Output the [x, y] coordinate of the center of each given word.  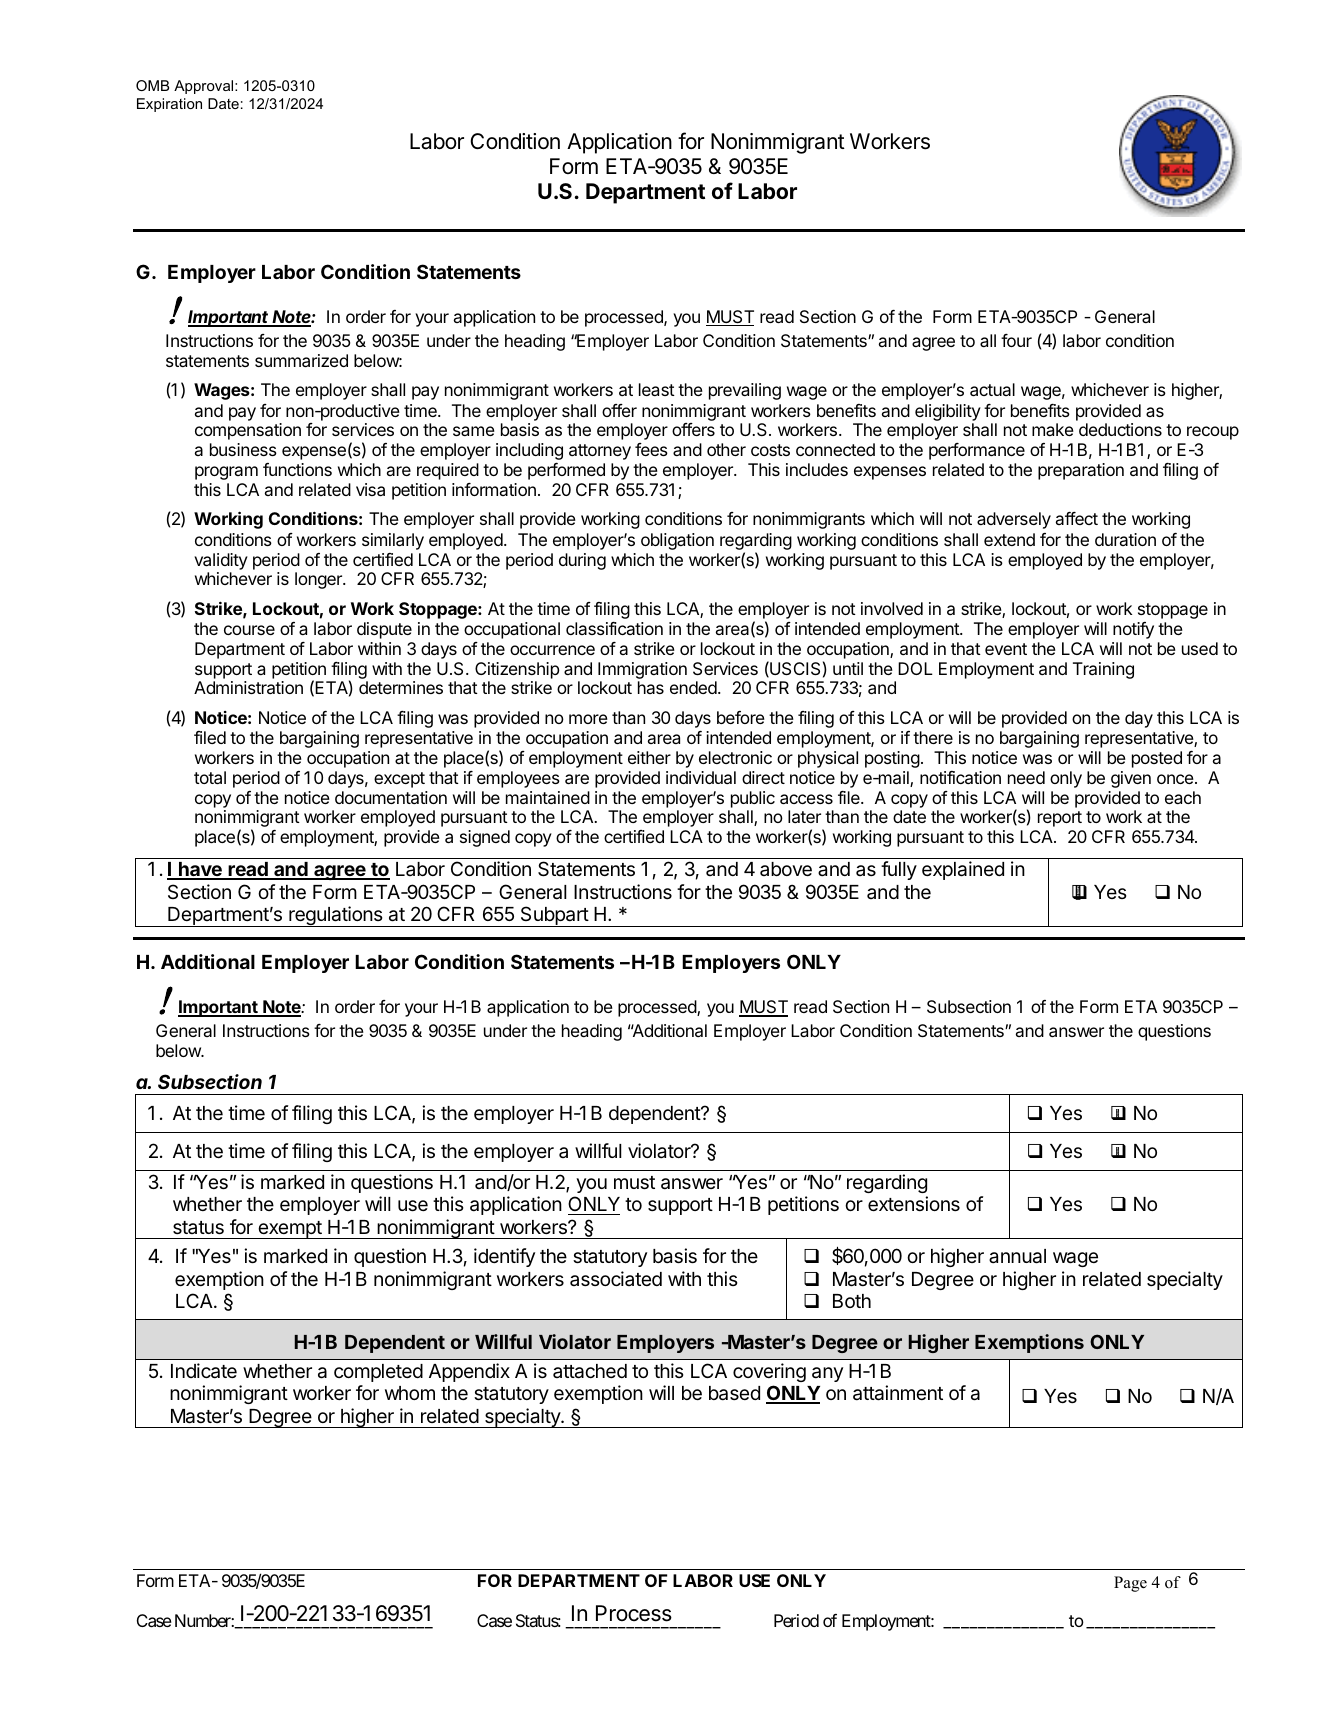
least [657, 389]
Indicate [204, 1371]
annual [1017, 1256]
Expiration [169, 105]
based [734, 1393]
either [649, 757]
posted [1157, 759]
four [1016, 340]
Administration [248, 687]
